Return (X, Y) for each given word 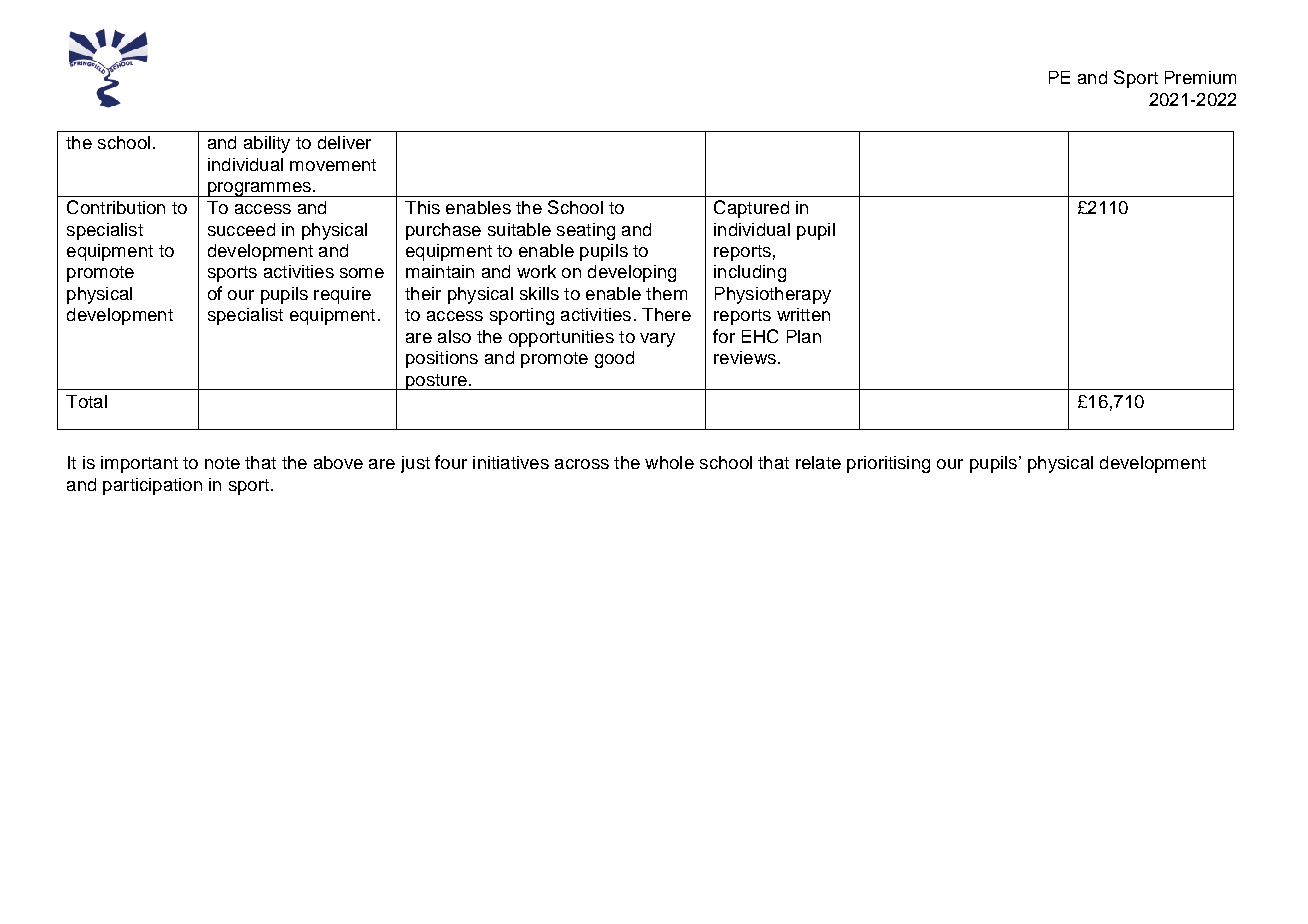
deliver (344, 142)
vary (657, 340)
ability (267, 144)
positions (442, 359)
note (222, 463)
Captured (751, 209)
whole (669, 462)
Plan (804, 336)
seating (586, 231)
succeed (241, 229)
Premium (1200, 77)
